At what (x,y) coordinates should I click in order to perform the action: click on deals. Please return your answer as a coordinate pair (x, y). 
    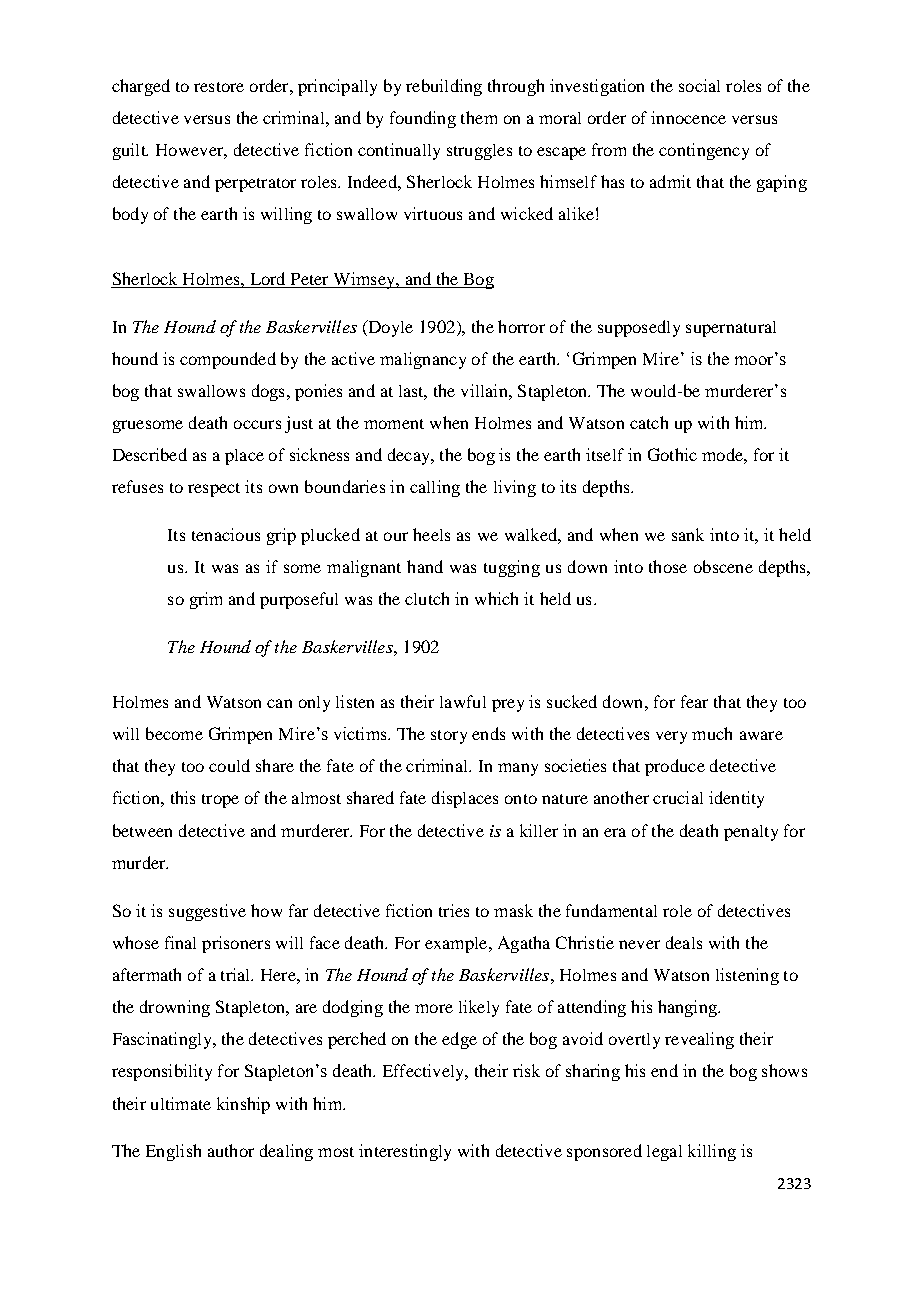
    Looking at the image, I should click on (684, 942).
